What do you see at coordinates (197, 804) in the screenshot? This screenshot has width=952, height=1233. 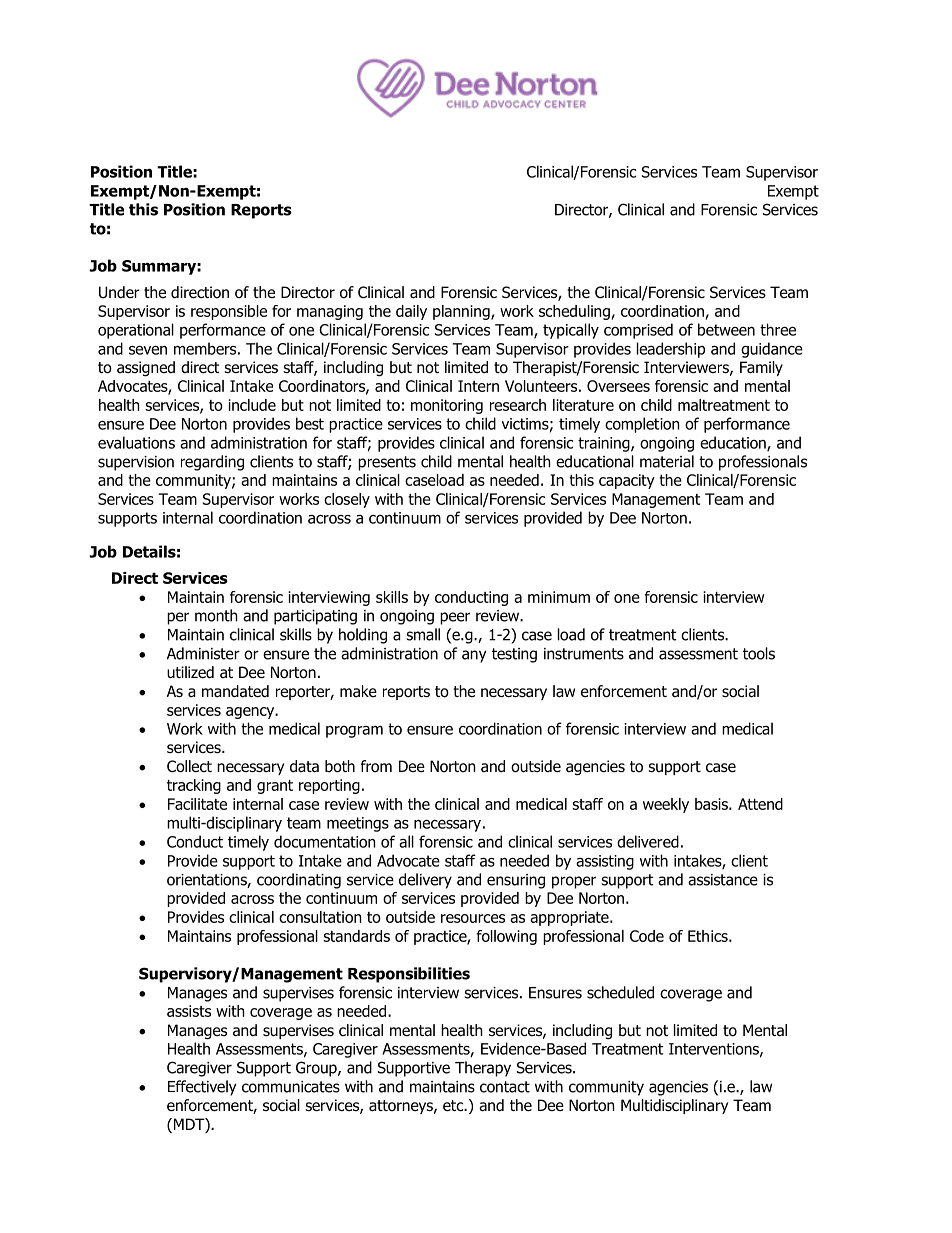 I see `Facilitate` at bounding box center [197, 804].
